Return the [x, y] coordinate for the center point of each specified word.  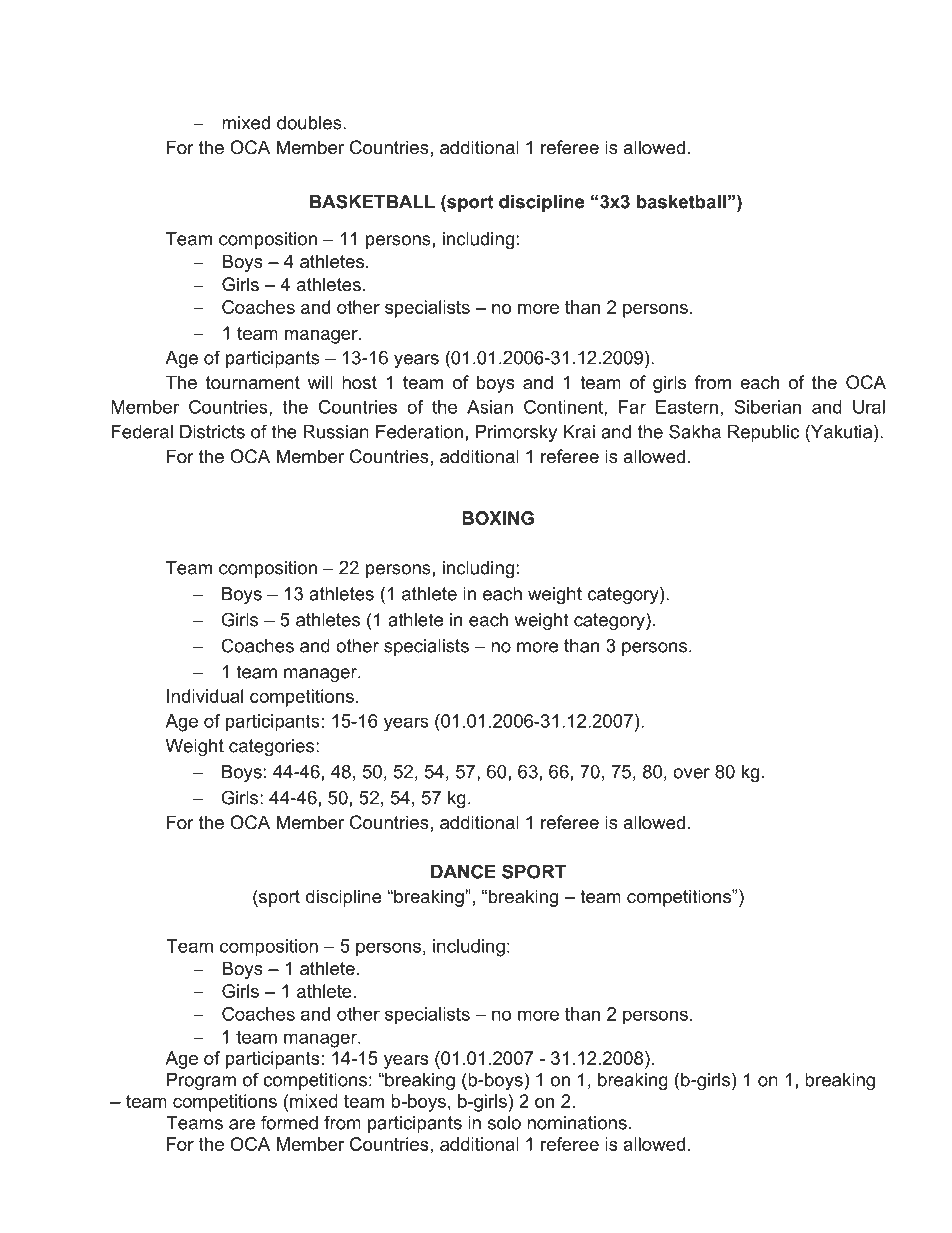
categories [273, 747]
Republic [763, 433]
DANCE [463, 871]
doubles [310, 123]
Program [201, 1081]
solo [504, 1123]
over [691, 773]
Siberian [767, 407]
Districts [212, 432]
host [359, 382]
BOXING [498, 518]
